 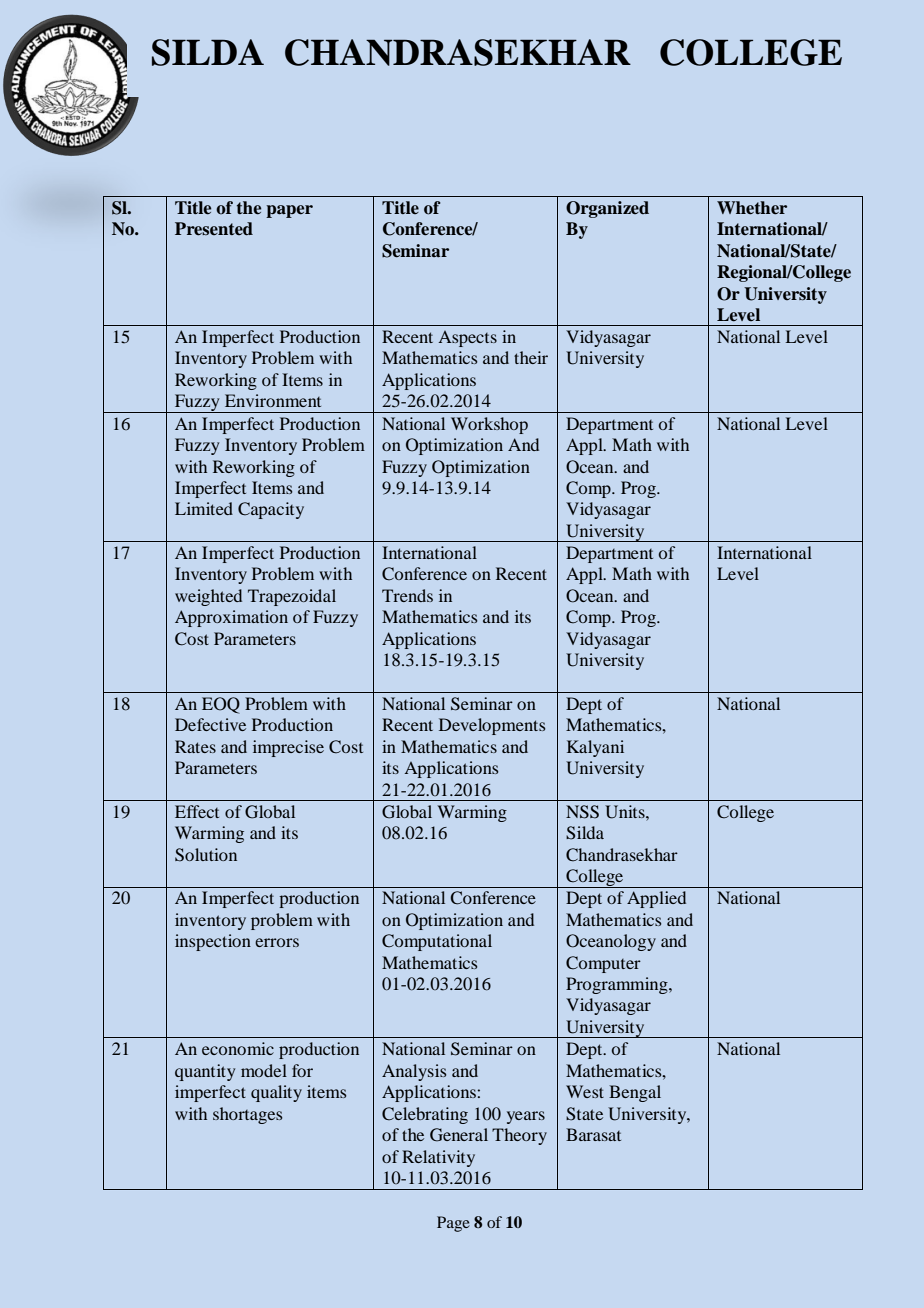 What do you see at coordinates (289, 211) in the screenshot?
I see `paper` at bounding box center [289, 211].
